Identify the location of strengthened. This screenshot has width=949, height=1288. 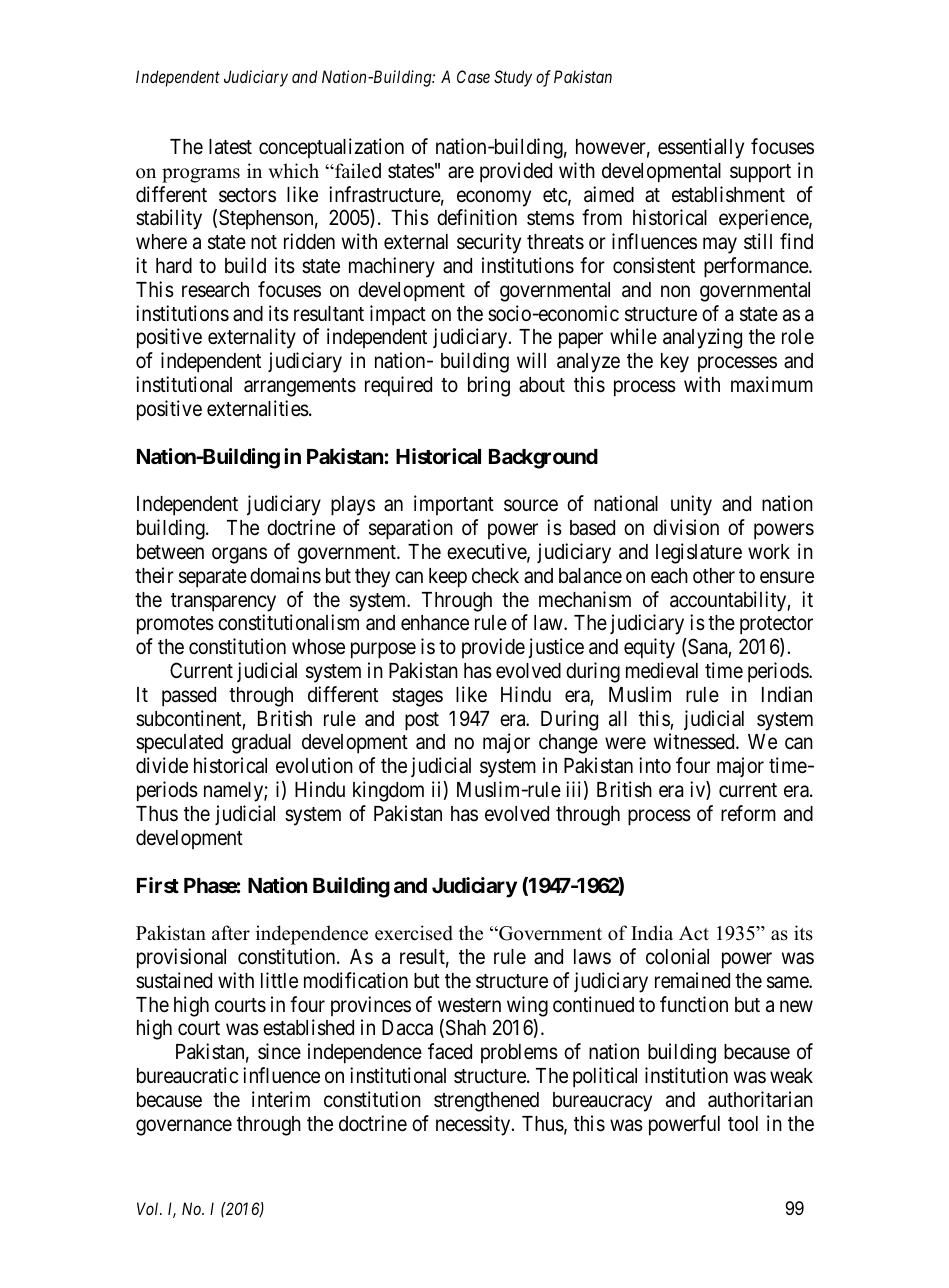
(486, 1102).
